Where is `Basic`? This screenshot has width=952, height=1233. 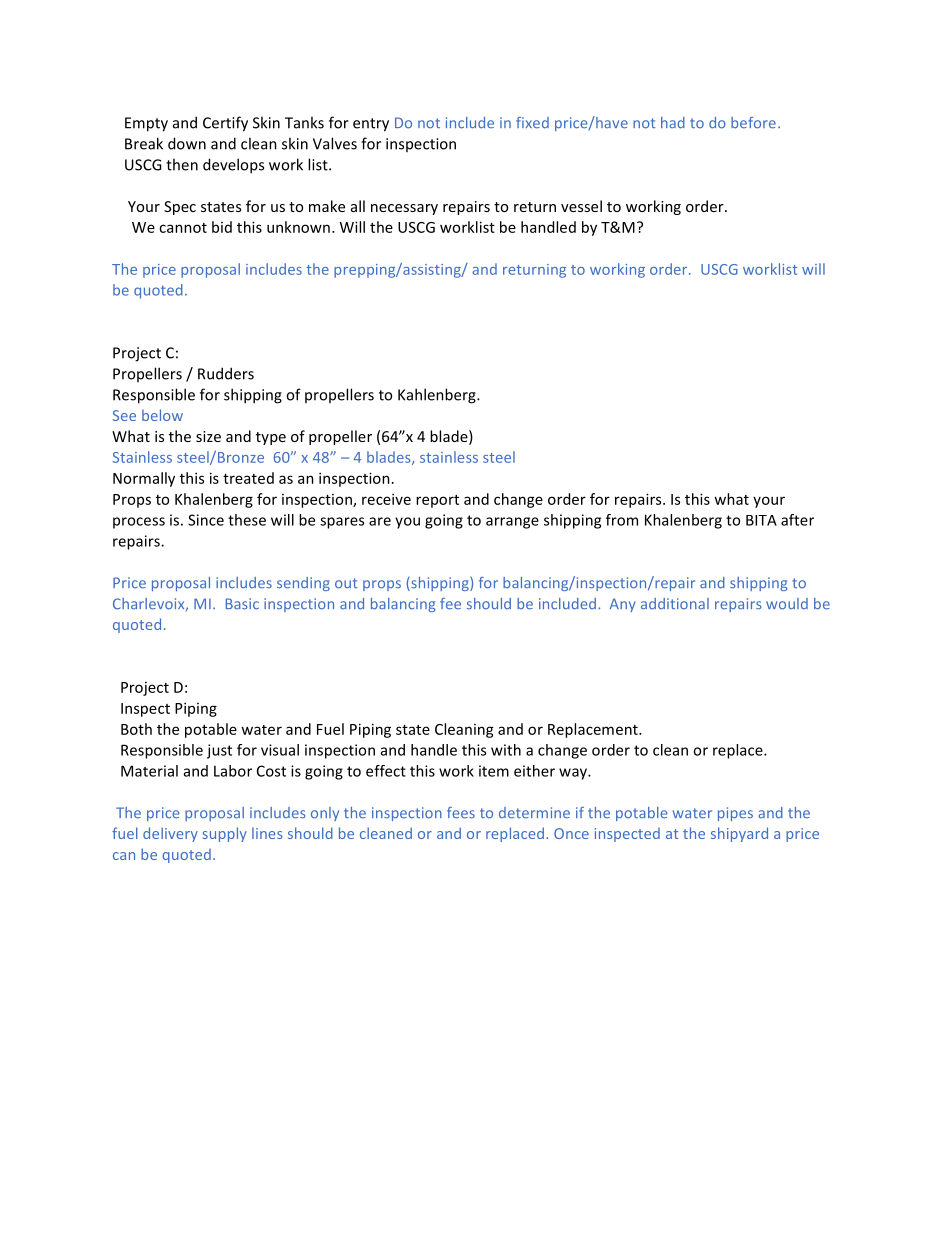 Basic is located at coordinates (242, 604).
